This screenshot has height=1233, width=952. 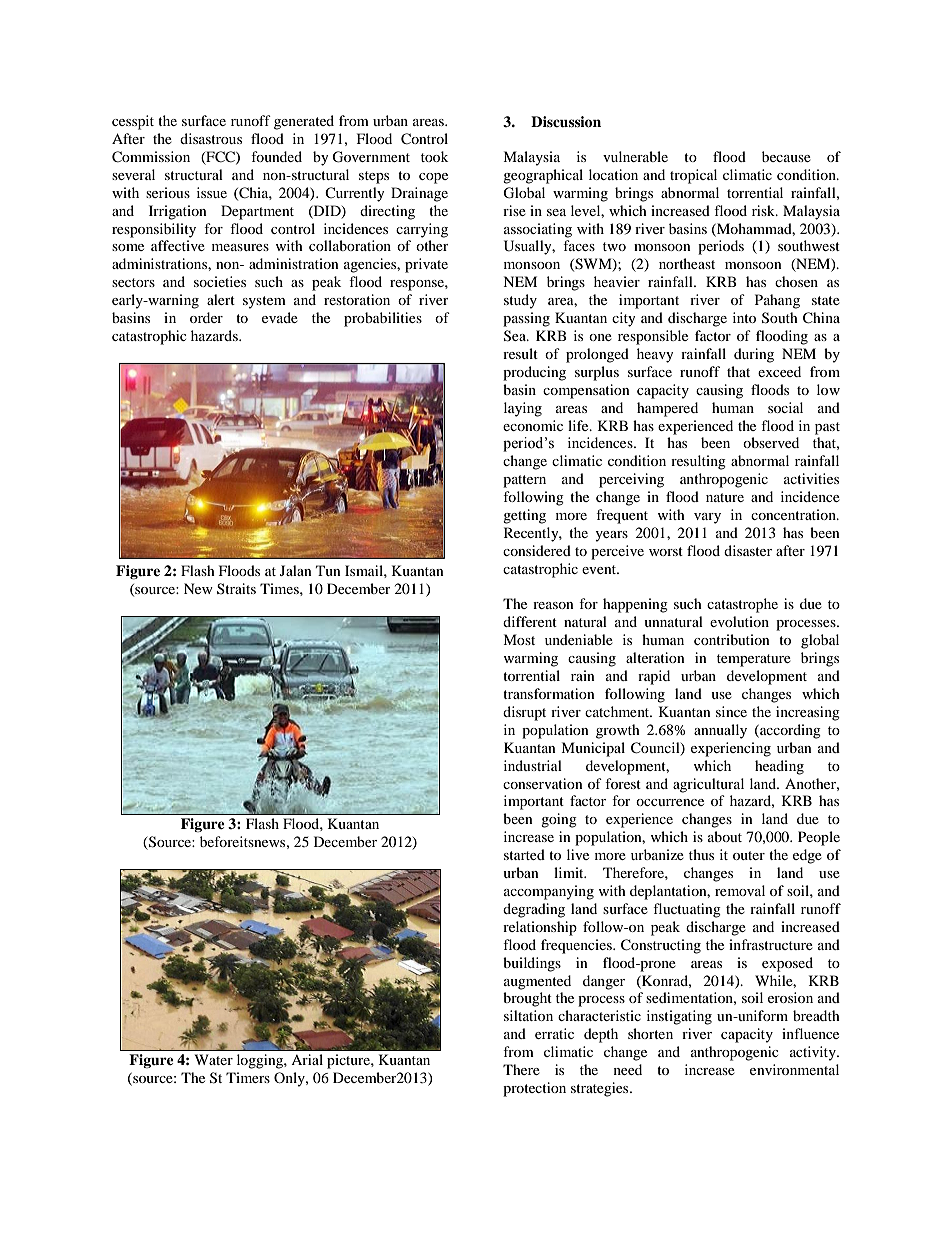 What do you see at coordinates (296, 570) in the screenshot?
I see `Jalan` at bounding box center [296, 570].
